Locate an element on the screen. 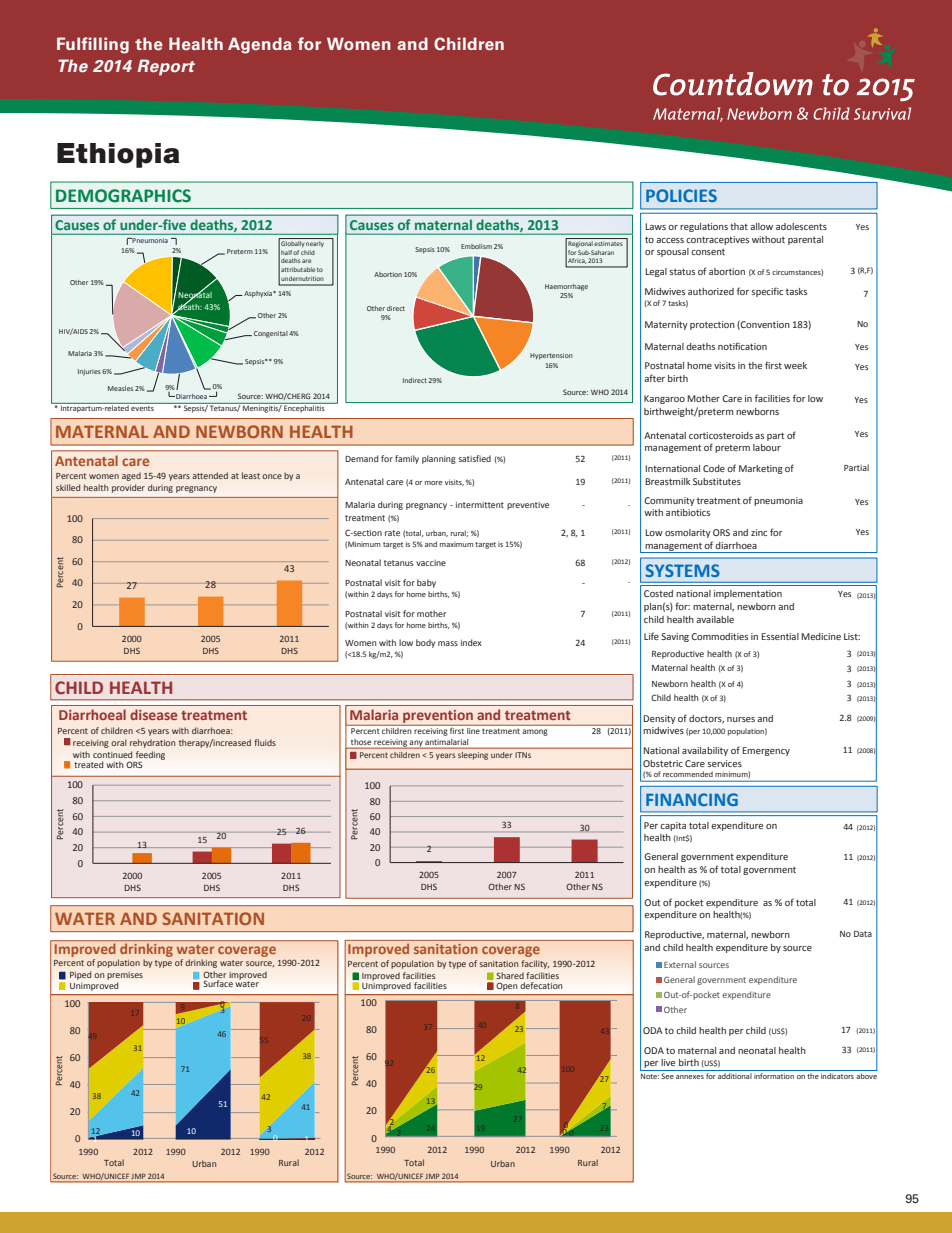 This screenshot has width=952, height=1233. Embolism is located at coordinates (476, 246).
